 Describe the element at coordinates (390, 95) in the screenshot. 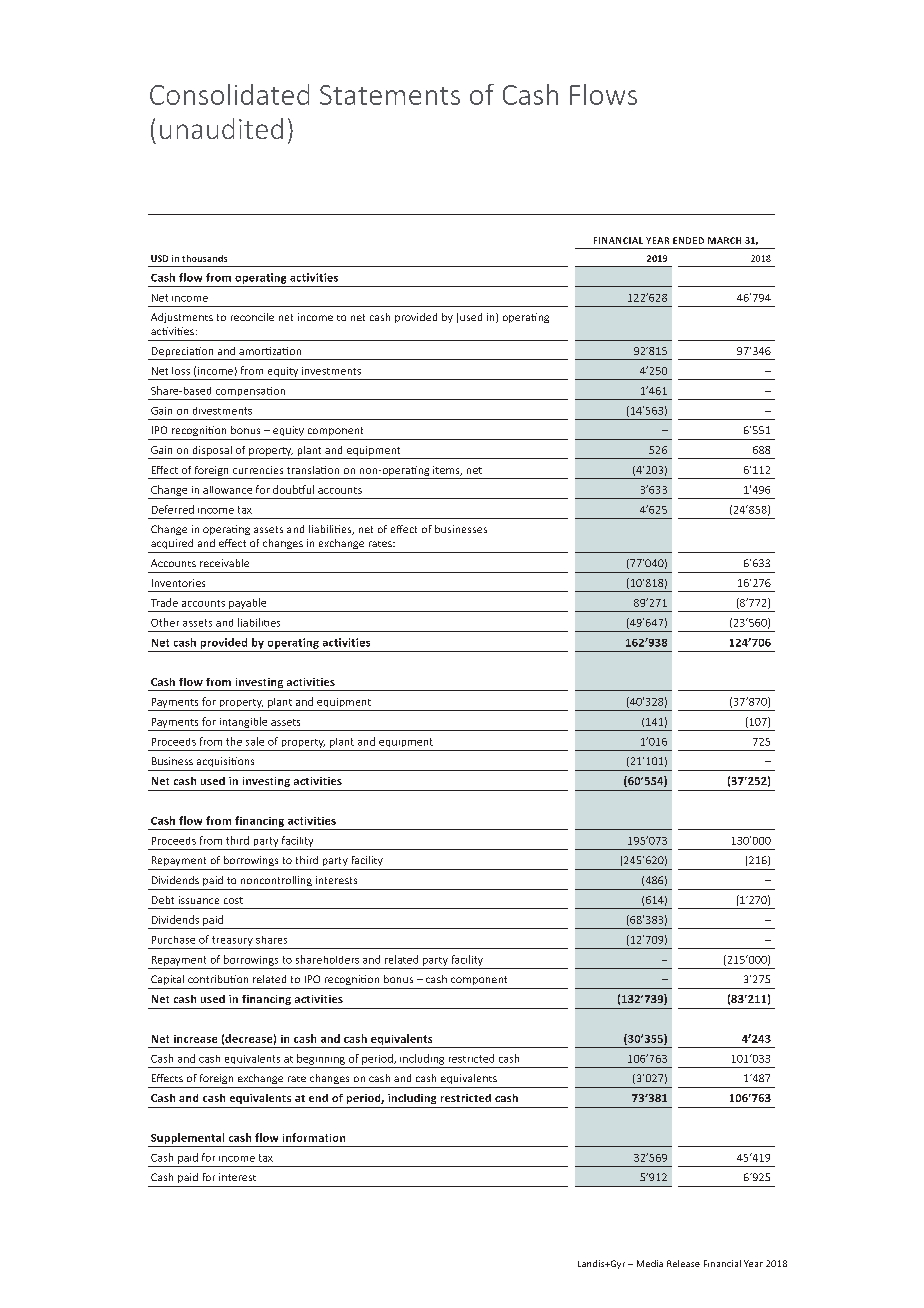

I see `Statements` at that location.
